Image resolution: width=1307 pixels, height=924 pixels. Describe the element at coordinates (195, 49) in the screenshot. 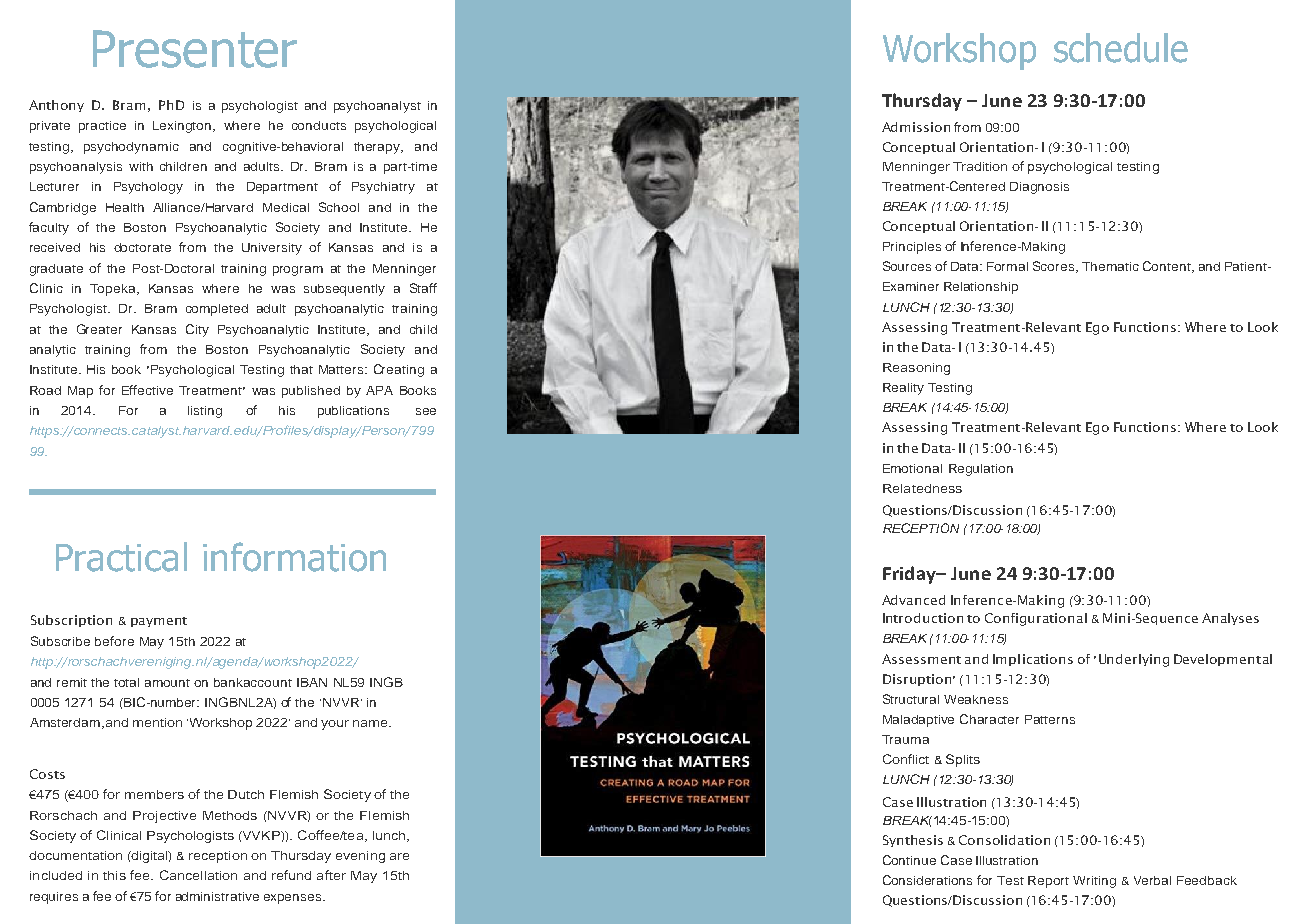

I see `Presenter` at that location.
